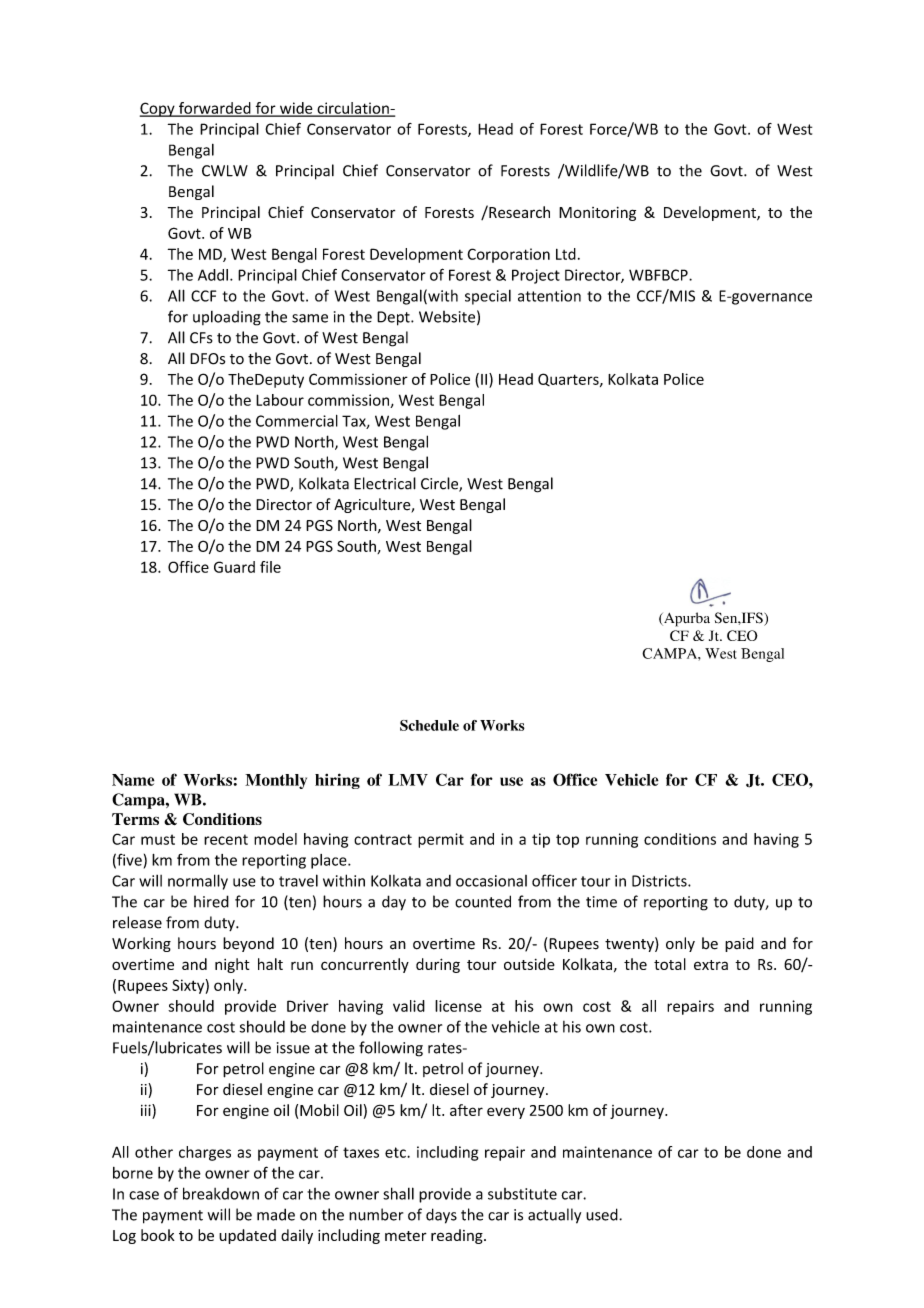  Describe the element at coordinates (660, 881) in the screenshot. I see `Districts` at that location.
